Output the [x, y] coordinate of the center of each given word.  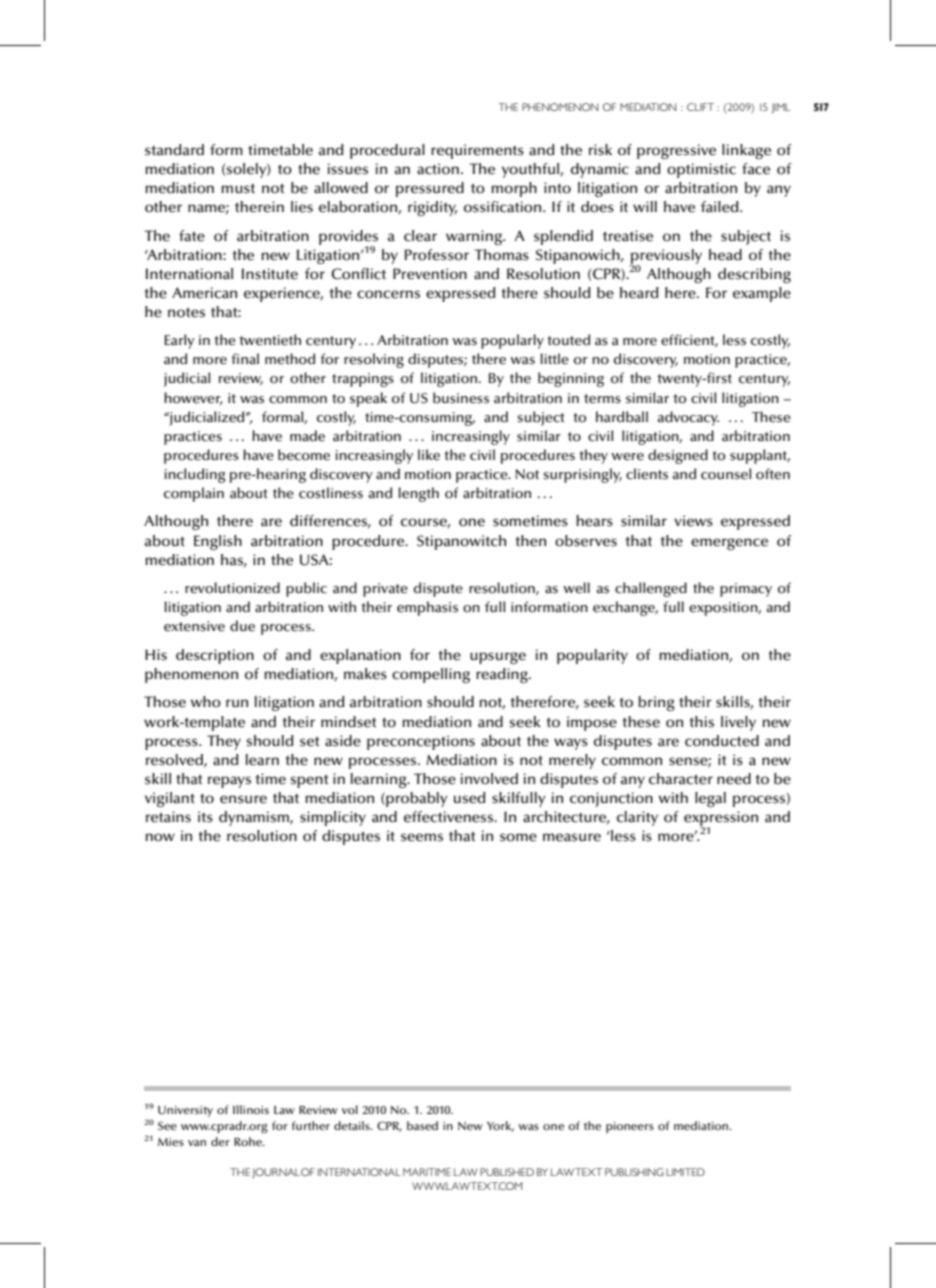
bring [656, 703]
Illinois [251, 1110]
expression [721, 819]
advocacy [688, 418]
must [238, 189]
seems [422, 837]
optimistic [701, 170]
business [461, 398]
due [242, 626]
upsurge [498, 658]
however [193, 398]
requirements [477, 151]
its [205, 817]
